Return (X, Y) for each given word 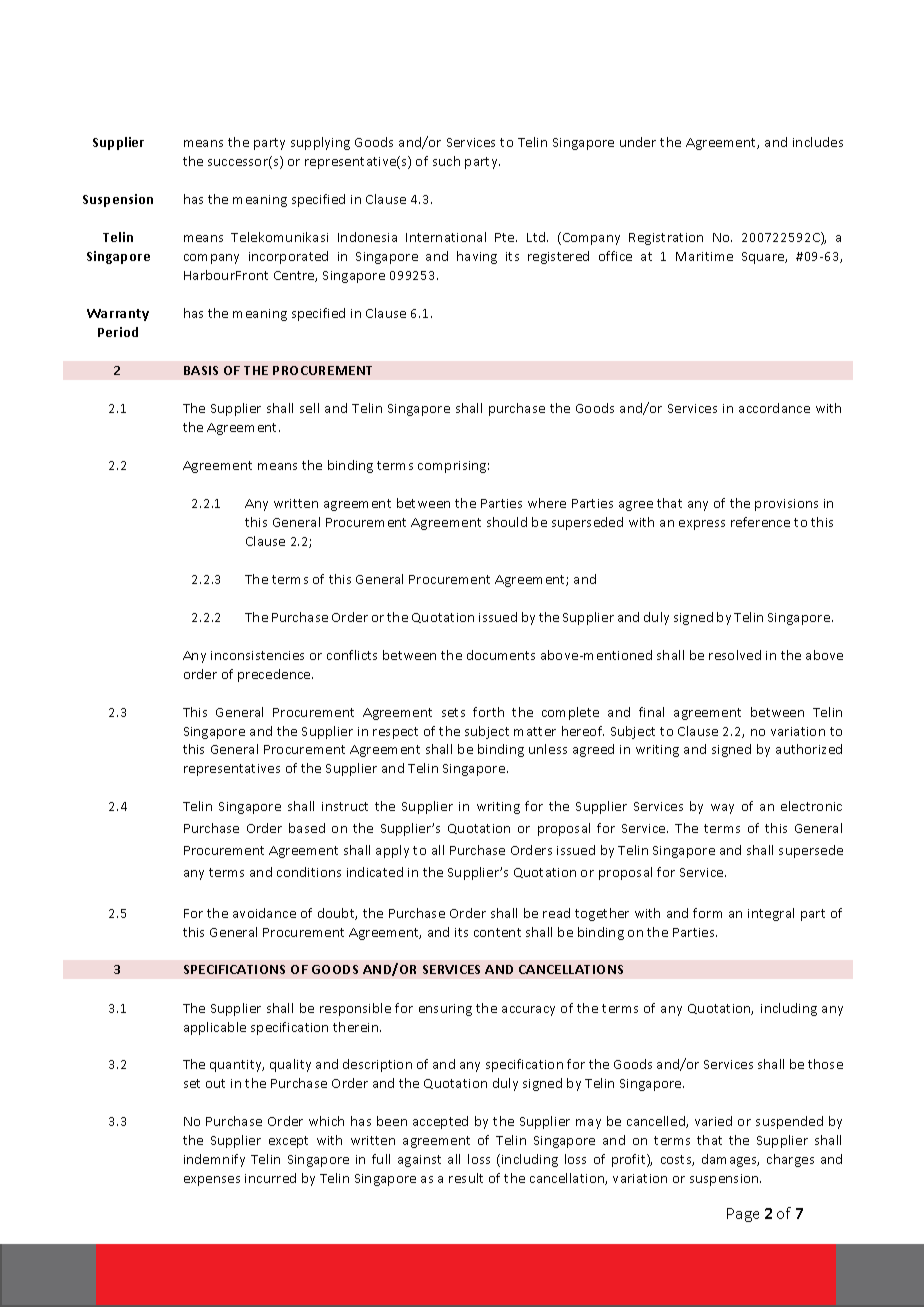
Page (743, 1215)
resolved (735, 655)
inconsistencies (257, 655)
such (446, 161)
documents (501, 655)
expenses (212, 1181)
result (466, 1178)
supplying (320, 143)
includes (818, 142)
